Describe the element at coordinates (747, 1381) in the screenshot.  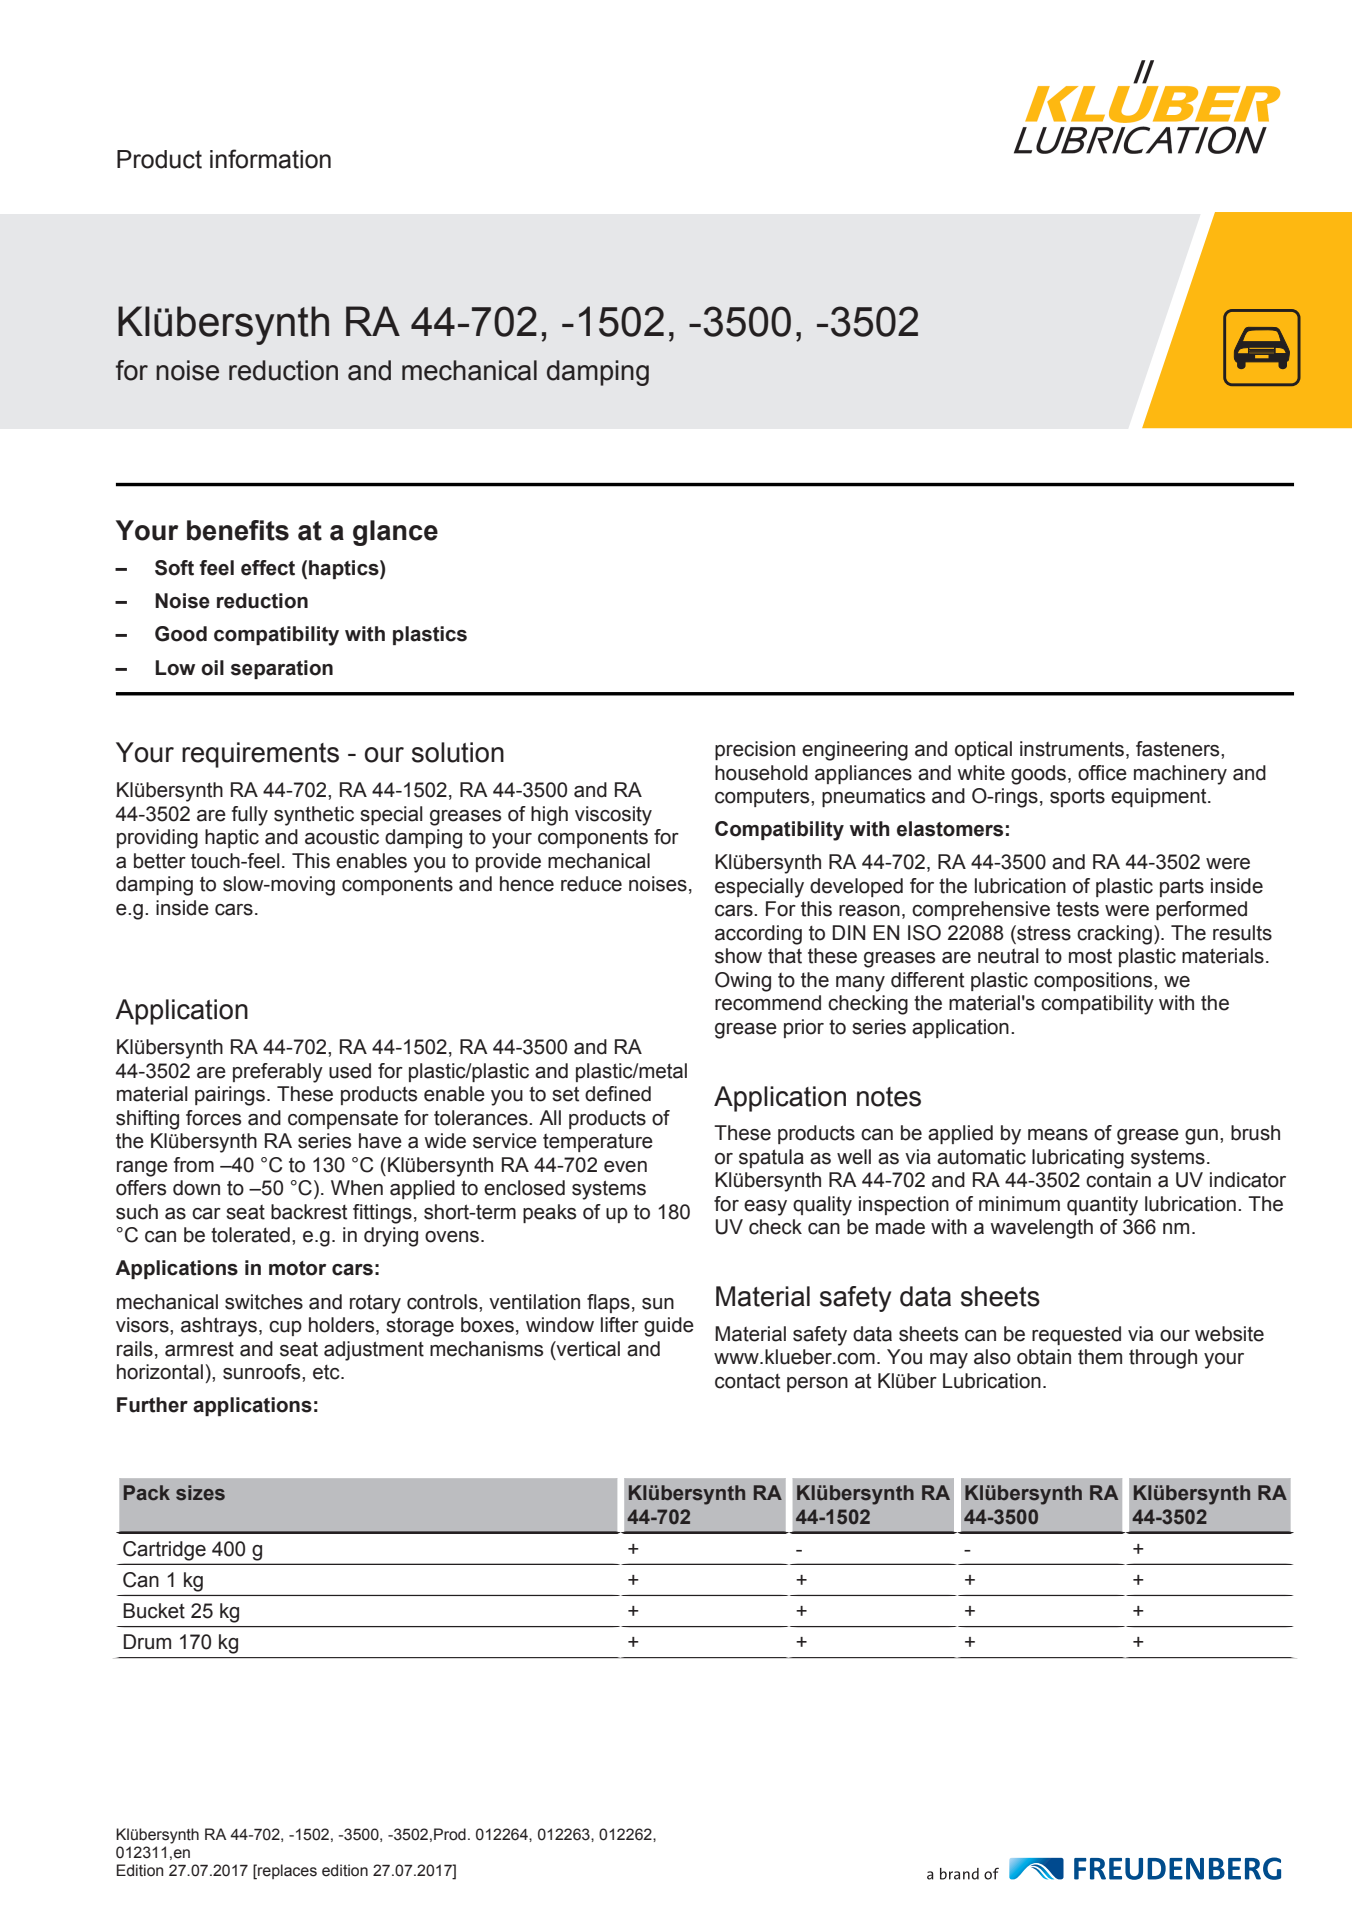
I see `contact` at that location.
